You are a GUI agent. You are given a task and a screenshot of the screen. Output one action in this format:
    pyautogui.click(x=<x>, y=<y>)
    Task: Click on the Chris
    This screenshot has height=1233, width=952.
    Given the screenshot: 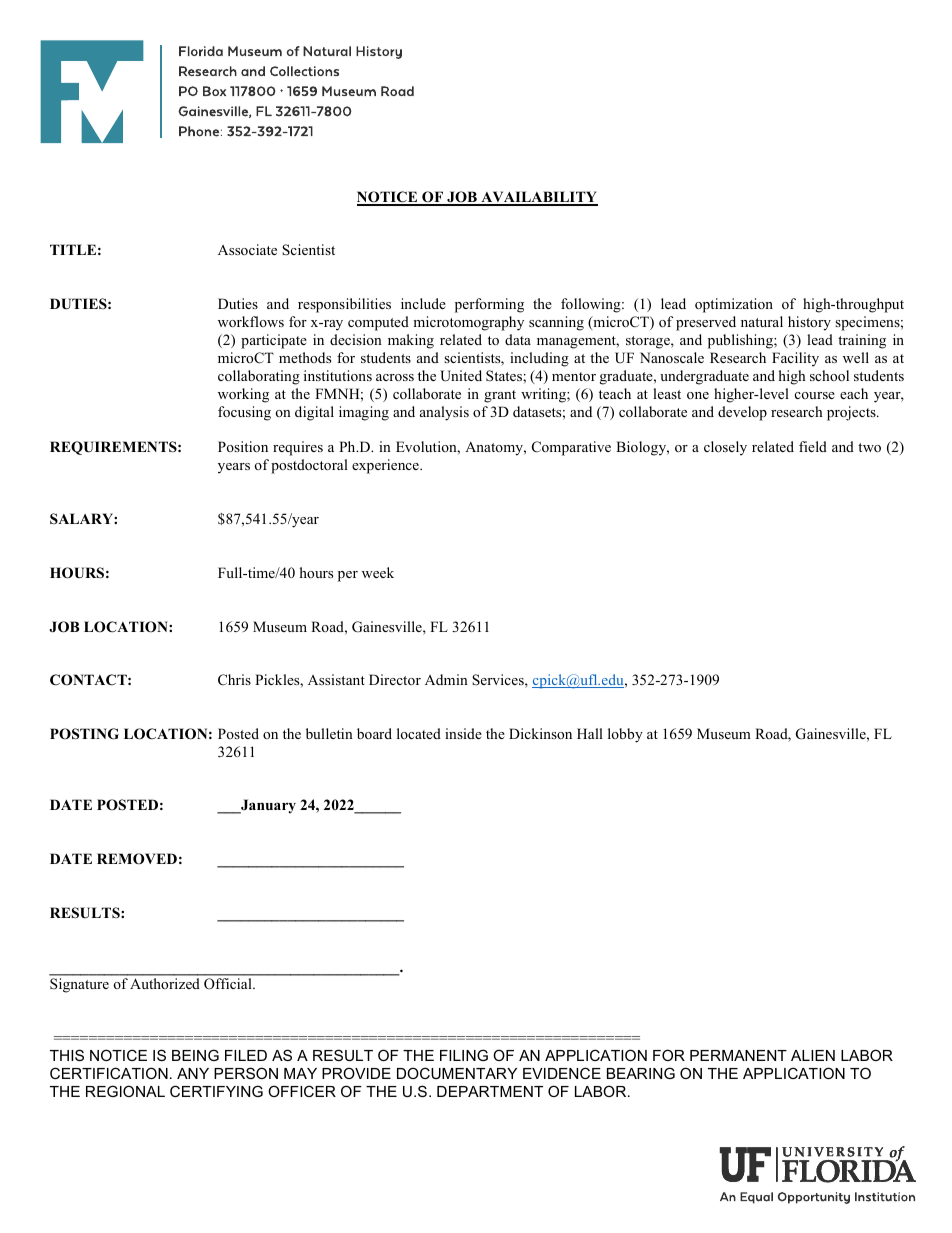 What is the action you would take?
    pyautogui.click(x=234, y=679)
